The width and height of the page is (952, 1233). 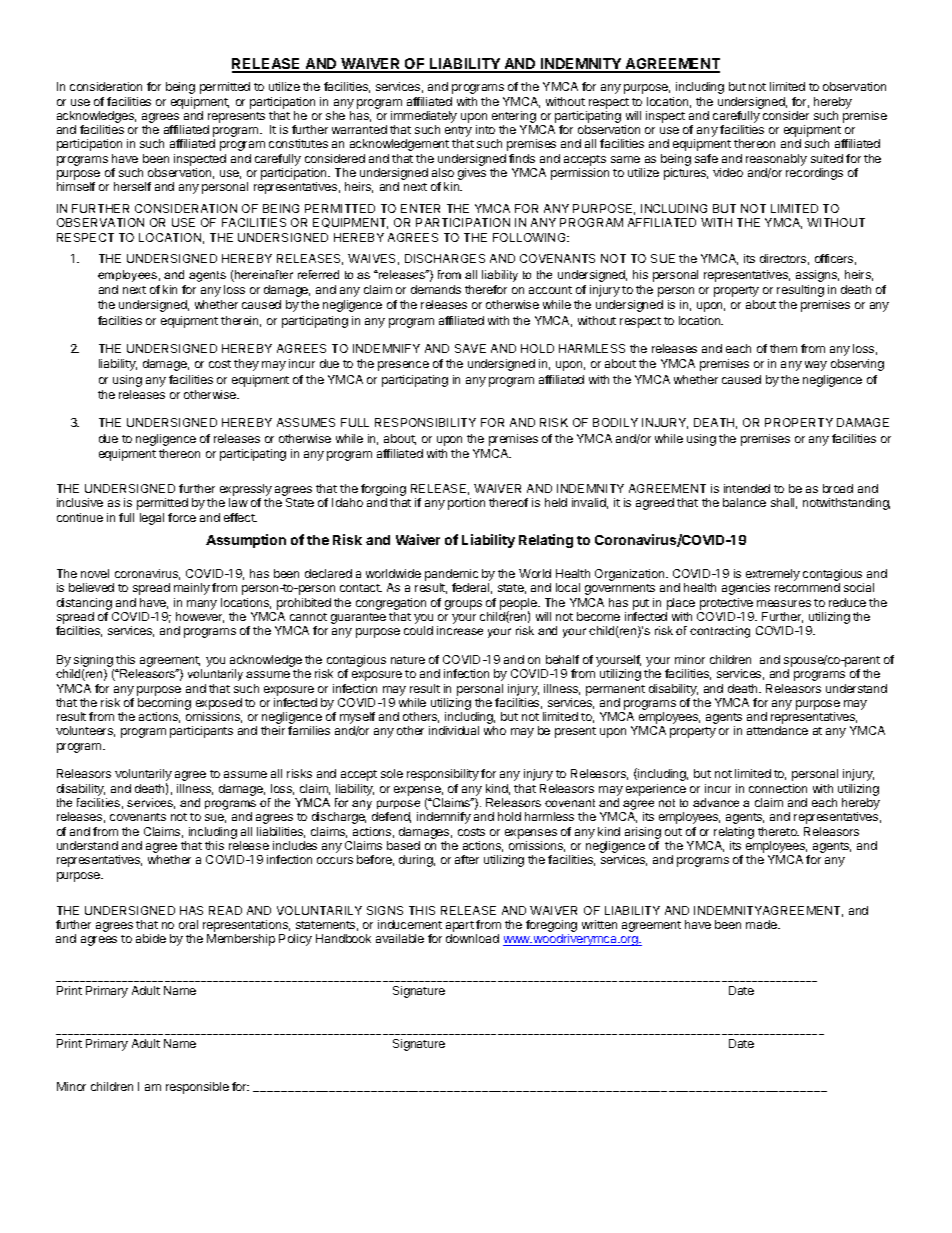 What do you see at coordinates (132, 186) in the page?
I see `herself` at bounding box center [132, 186].
